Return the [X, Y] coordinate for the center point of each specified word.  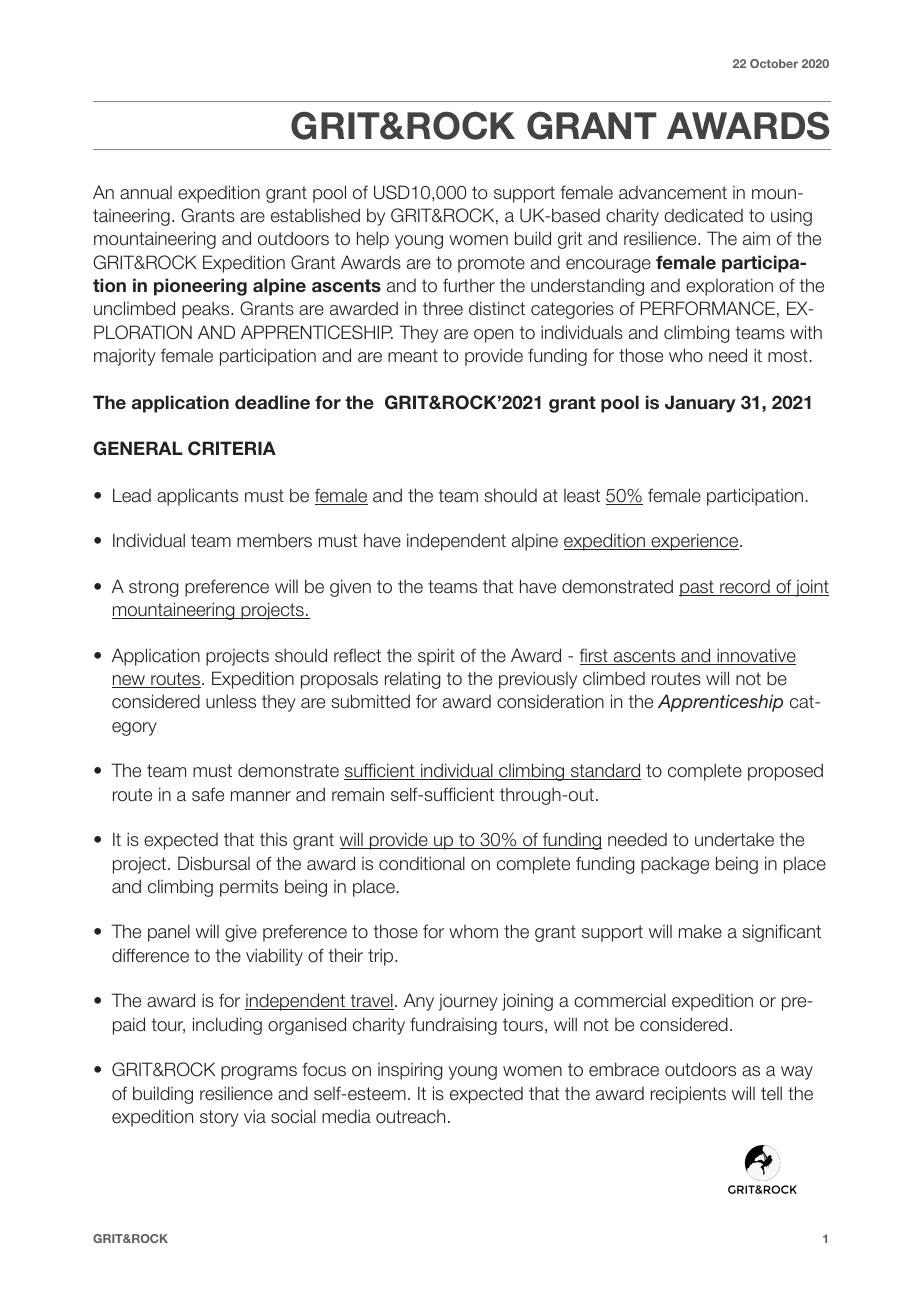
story [219, 1118]
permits [249, 888]
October [774, 63]
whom [473, 932]
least [582, 496]
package [675, 865]
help [373, 240]
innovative [755, 656]
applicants [197, 497]
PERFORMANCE [708, 308]
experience [695, 542]
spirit [436, 657]
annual [146, 193]
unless [231, 701]
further [469, 285]
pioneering [200, 287]
